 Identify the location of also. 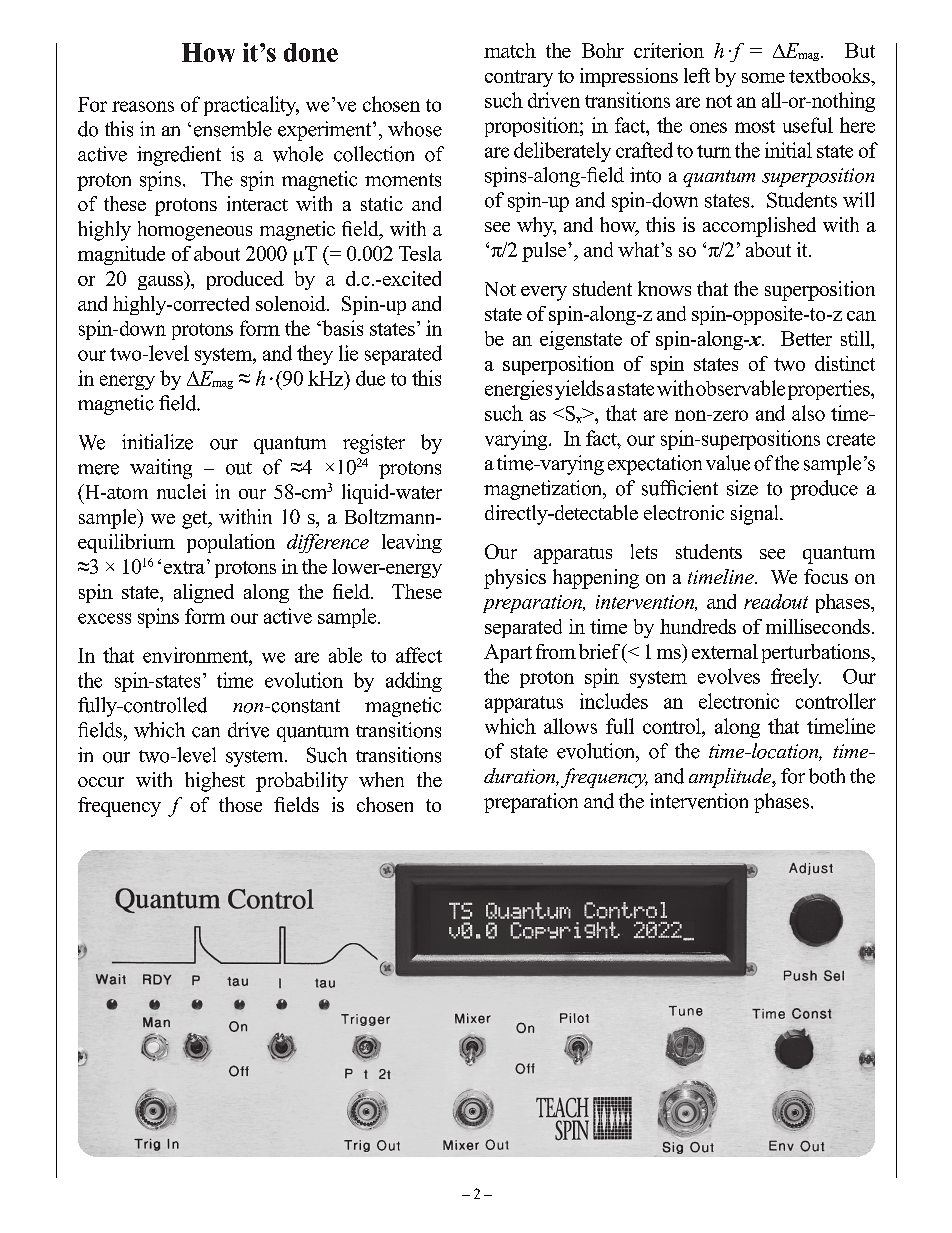
(808, 413).
